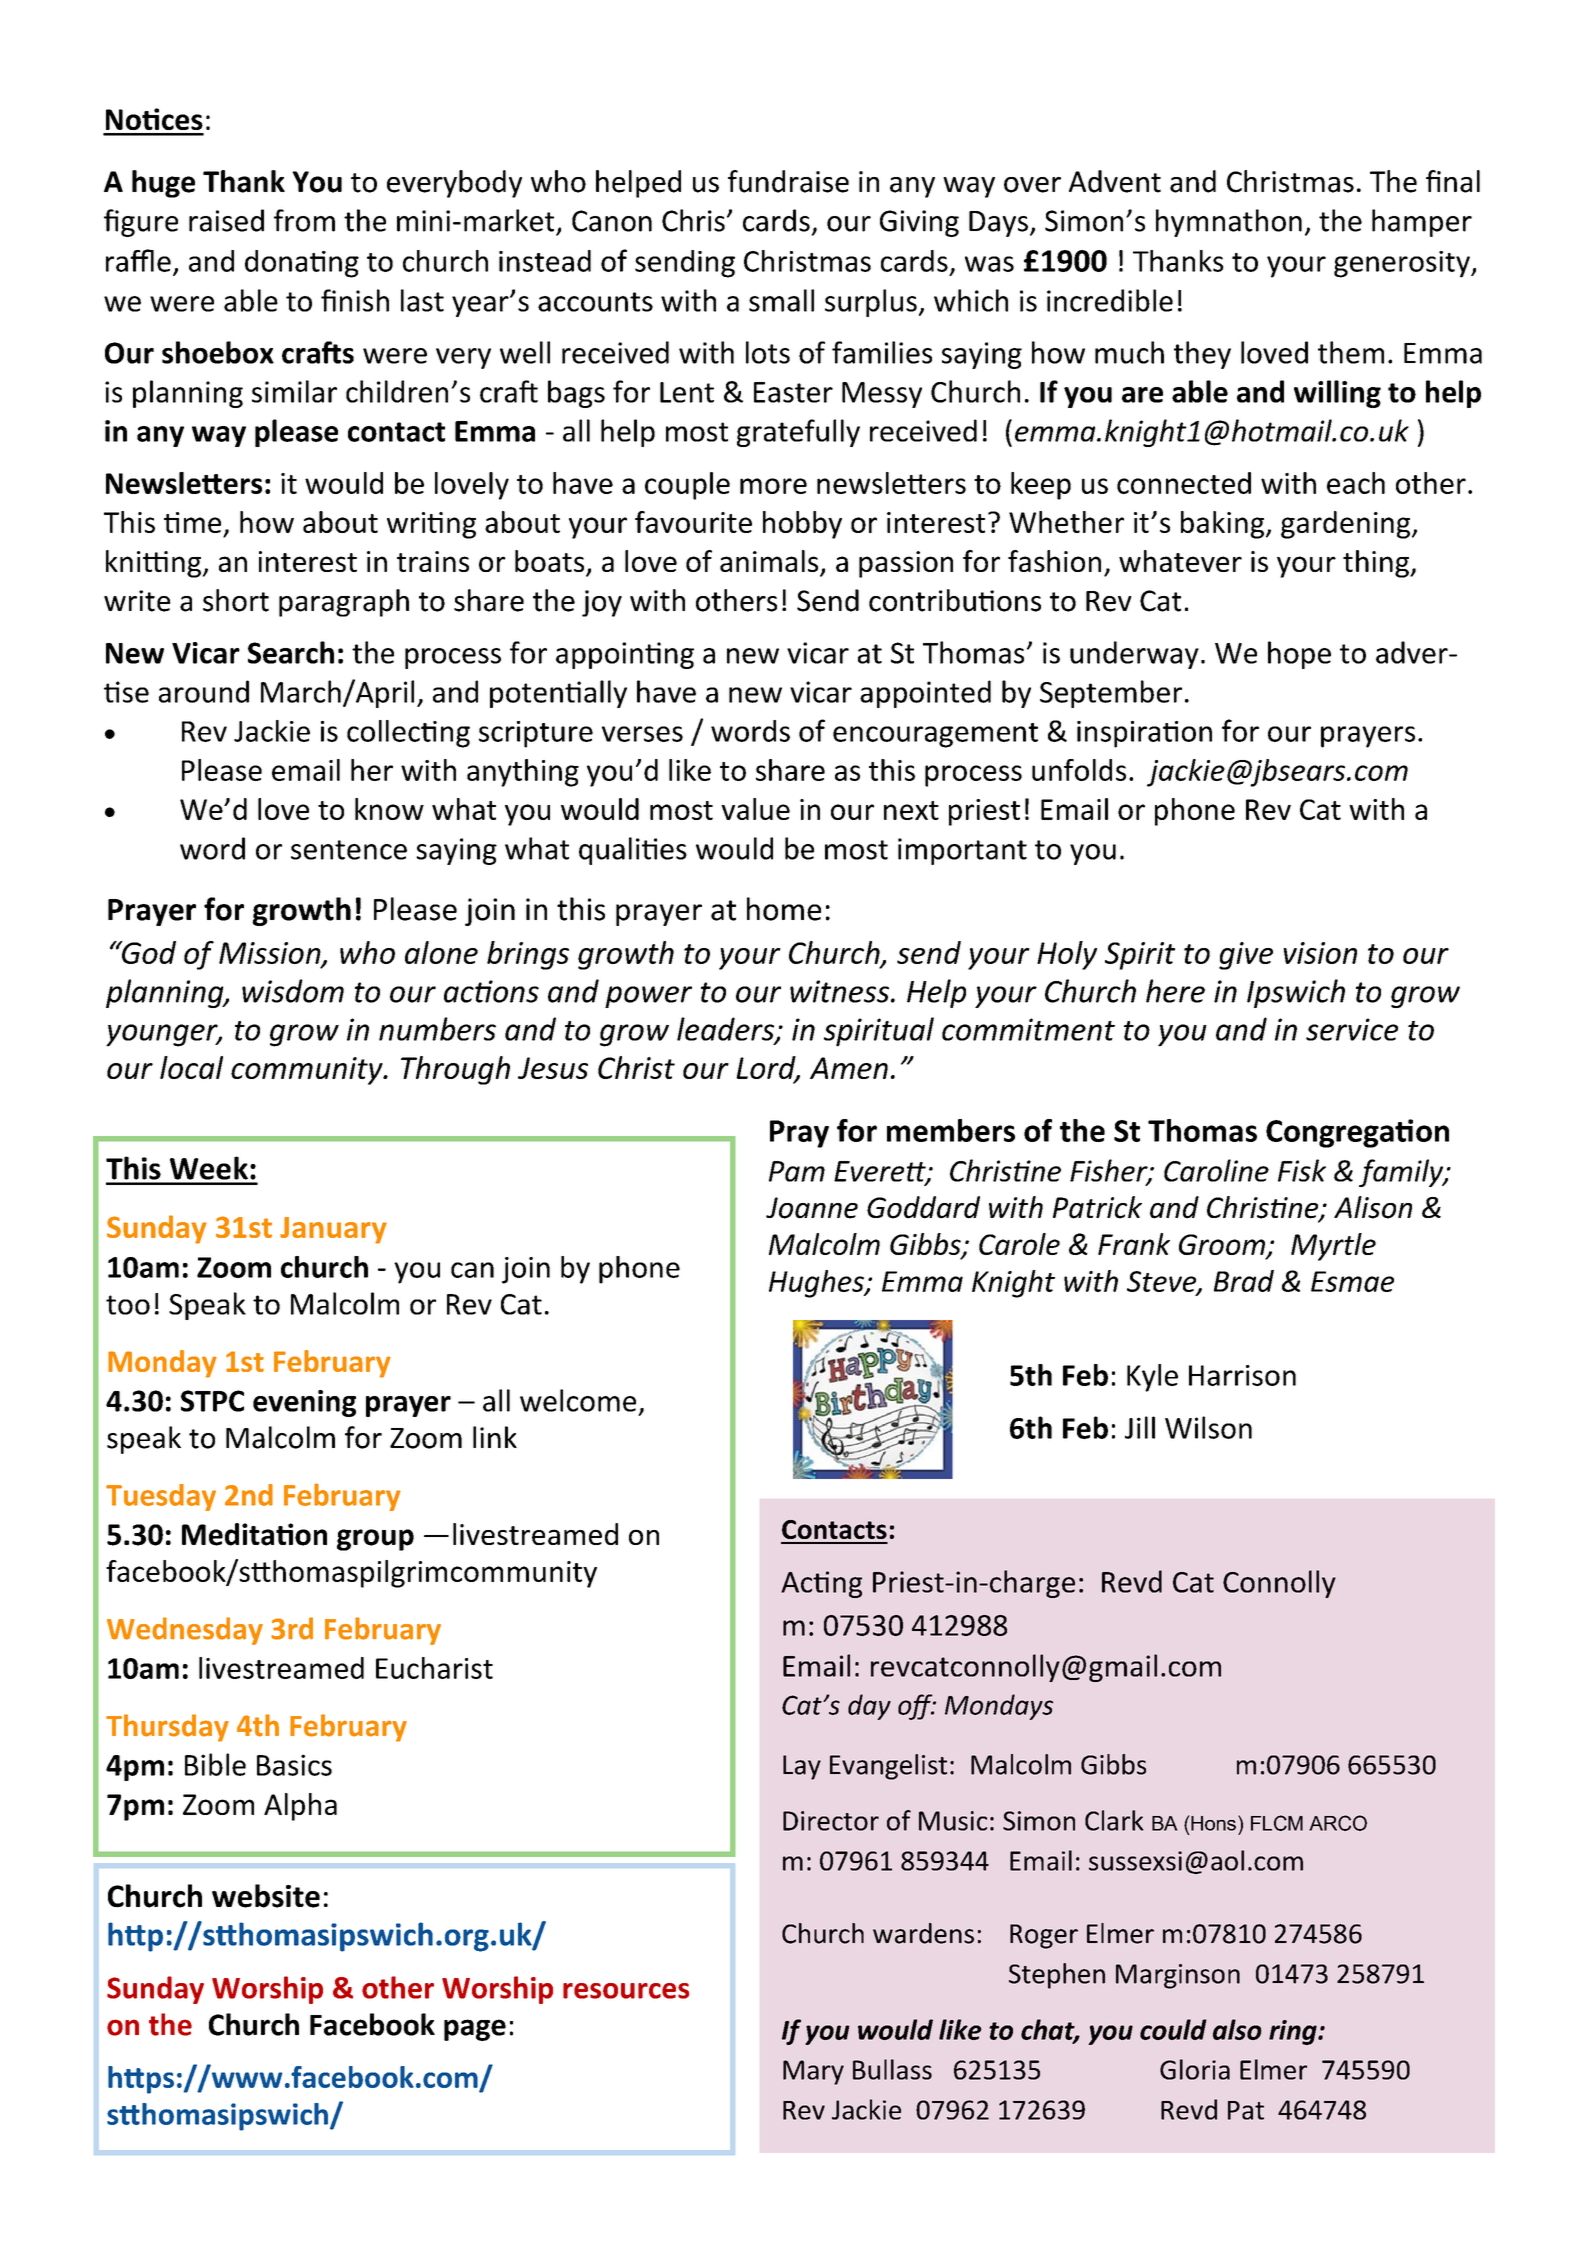  I want to click on vision, so click(1320, 953).
